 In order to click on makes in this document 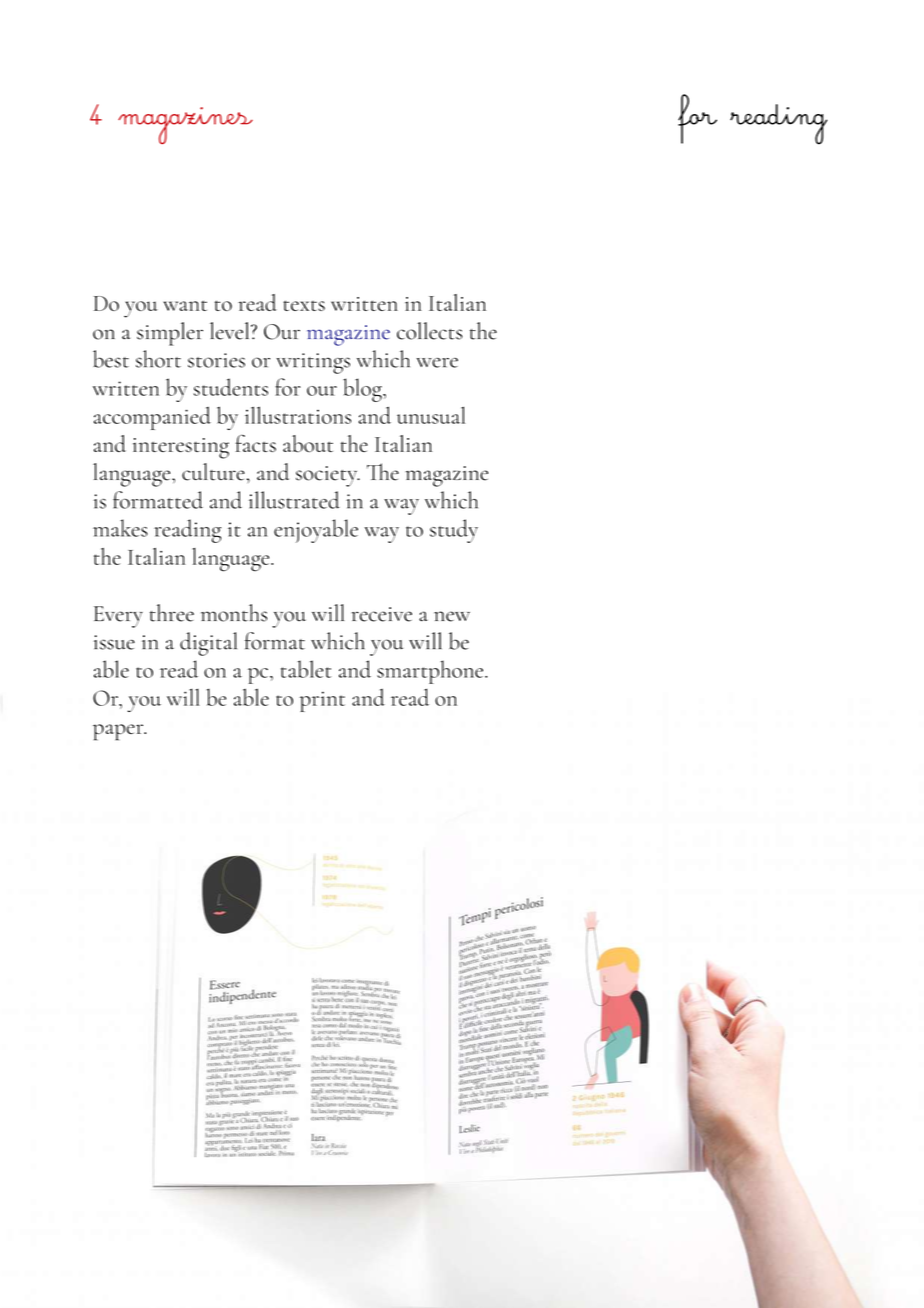, I will do `click(120, 528)`.
